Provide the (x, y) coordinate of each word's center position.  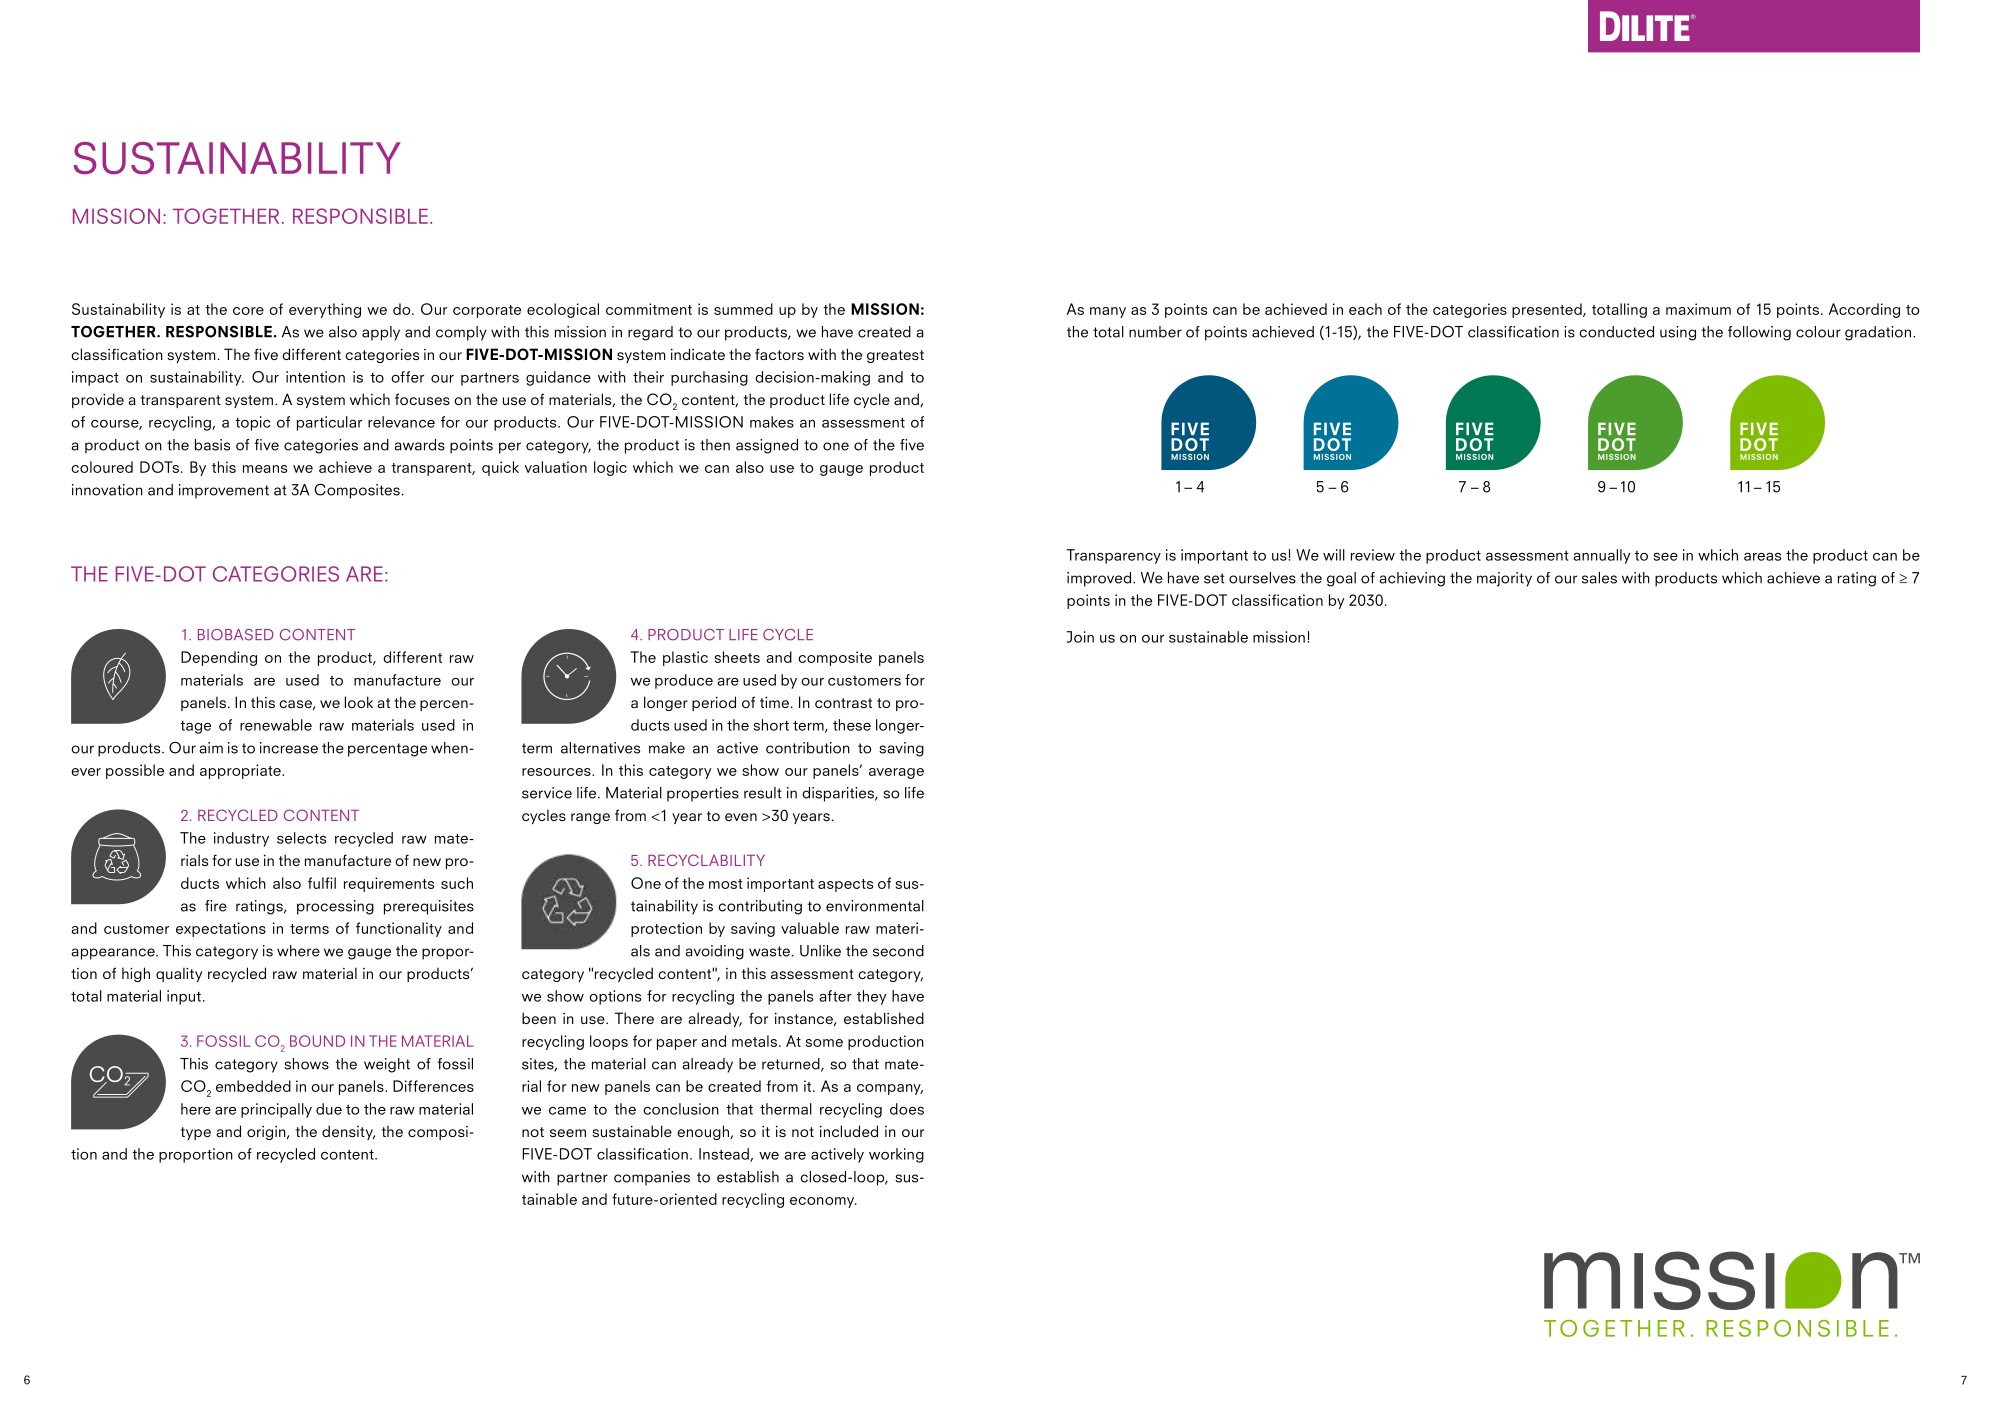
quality (179, 974)
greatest (895, 356)
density (348, 1132)
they (872, 997)
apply (381, 333)
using (1678, 333)
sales (1599, 578)
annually (1602, 556)
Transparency (1113, 556)
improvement (224, 491)
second (898, 951)
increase (289, 748)
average (896, 773)
